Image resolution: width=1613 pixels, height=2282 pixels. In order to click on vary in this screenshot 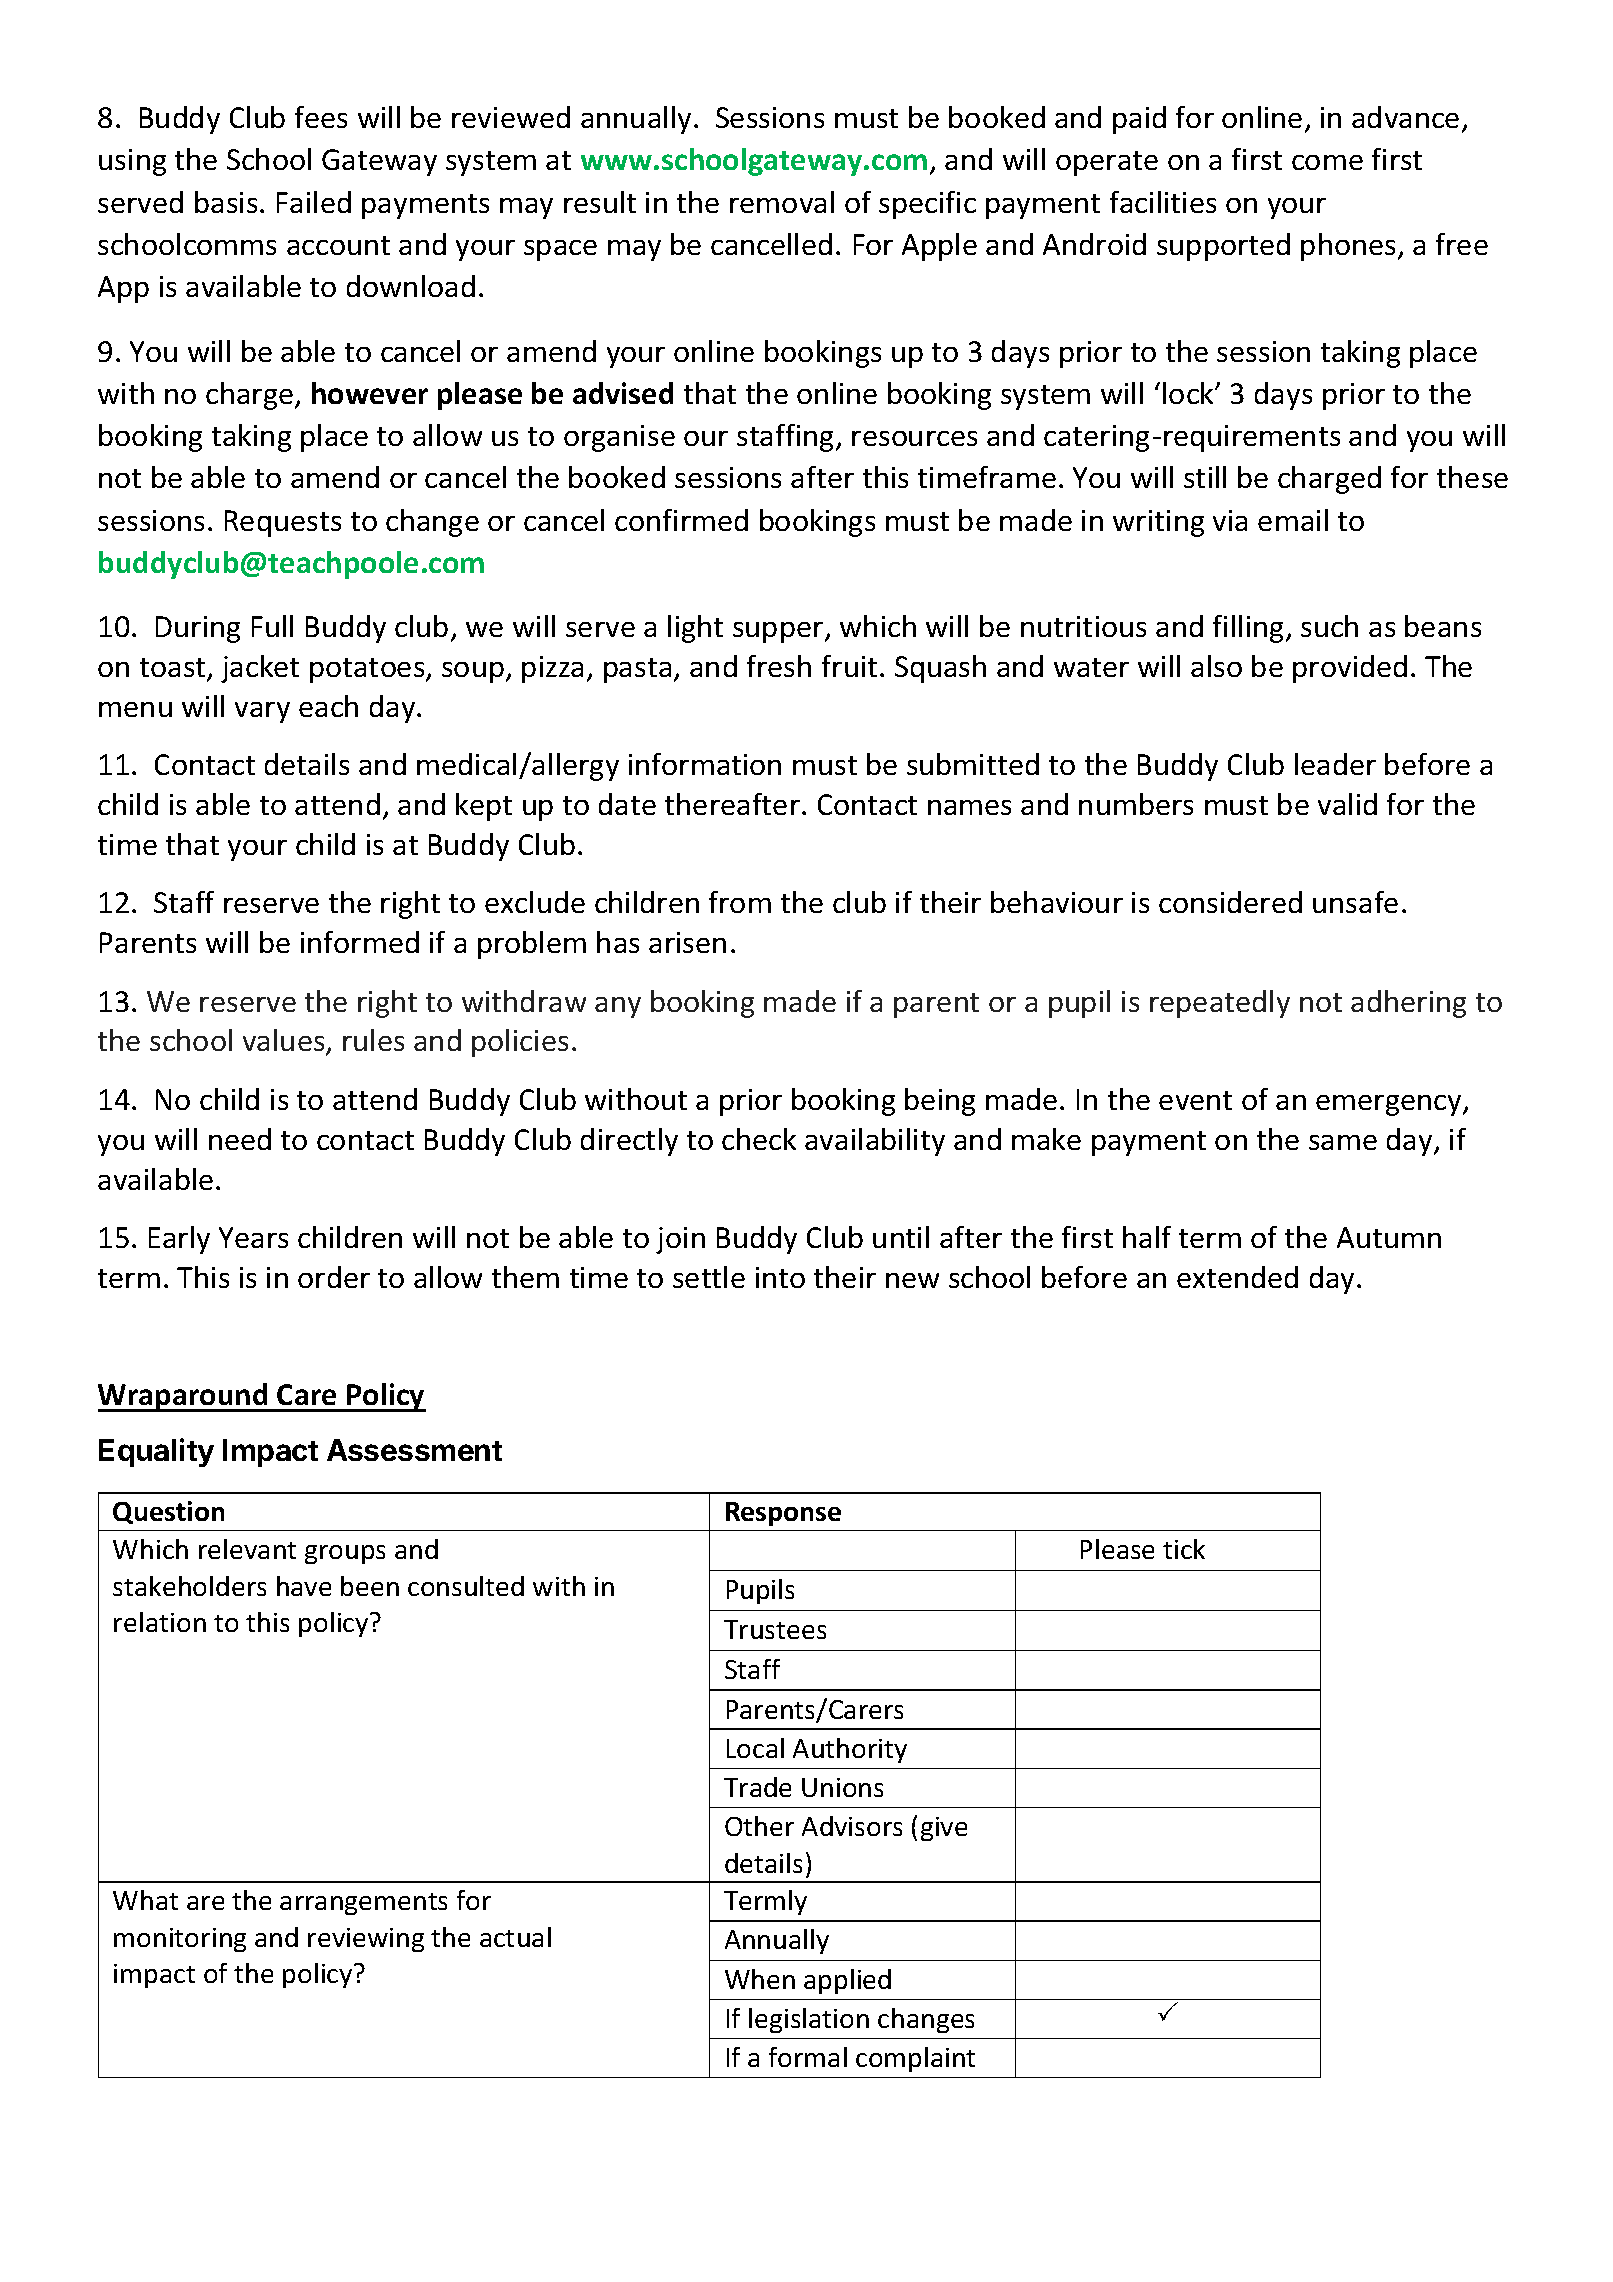, I will do `click(262, 712)`.
